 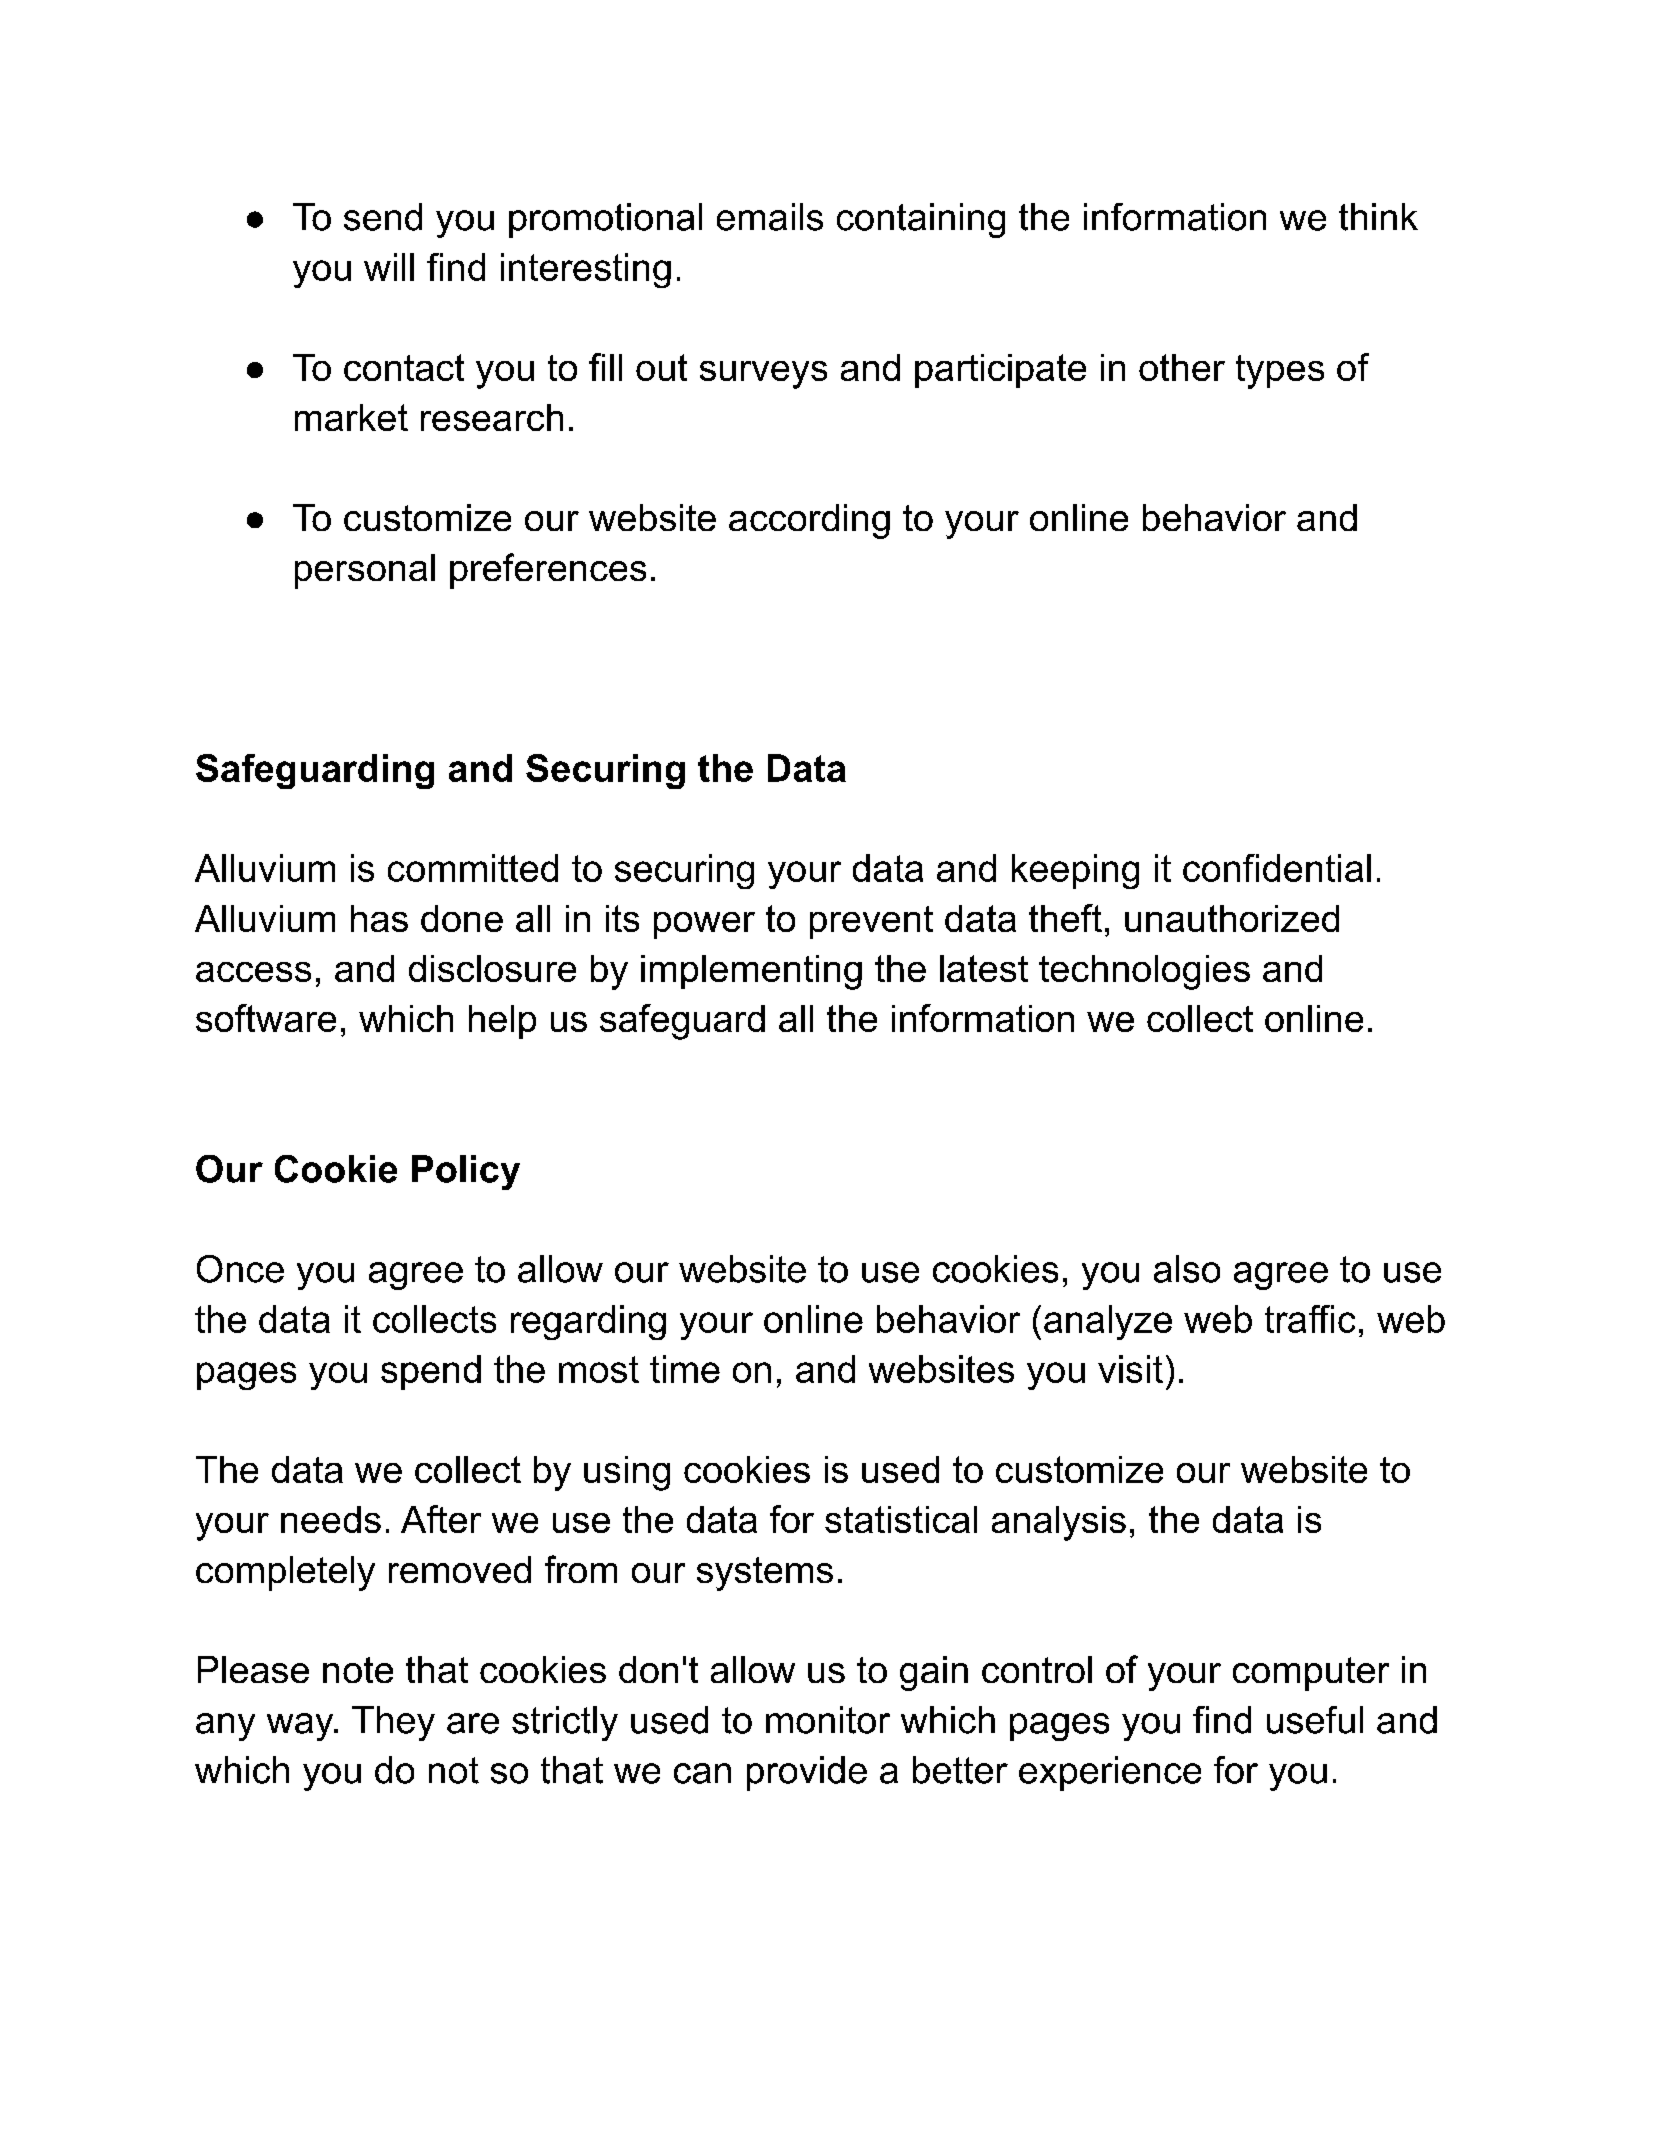 I want to click on useful, so click(x=1315, y=1720).
